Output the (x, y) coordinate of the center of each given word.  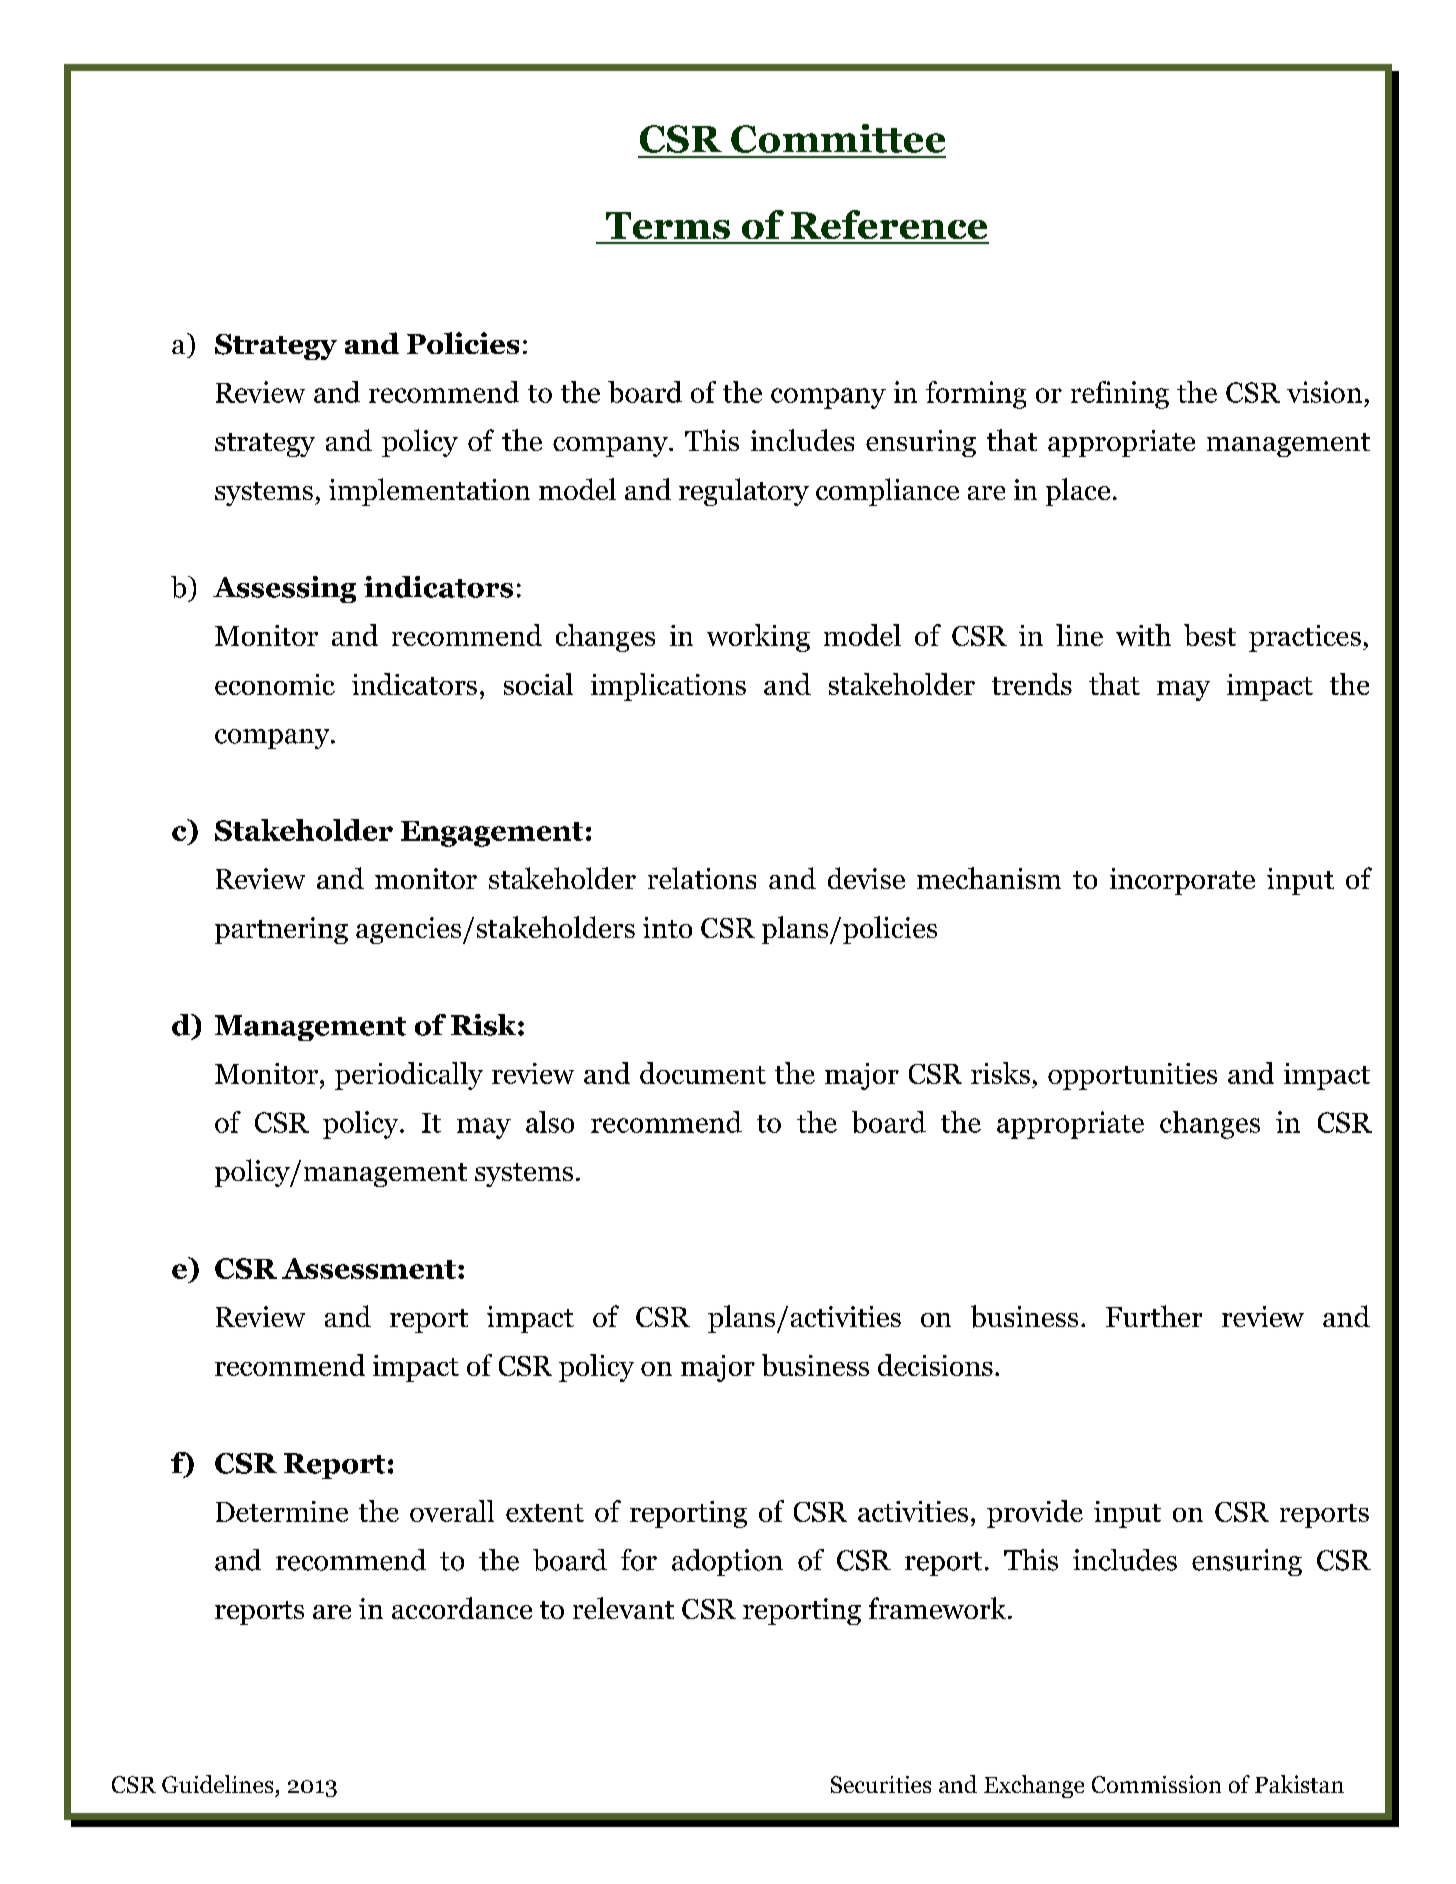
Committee (838, 138)
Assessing (284, 589)
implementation (429, 492)
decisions (935, 1365)
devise (866, 878)
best (1210, 635)
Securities (881, 1784)
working (758, 638)
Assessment (369, 1268)
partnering (281, 930)
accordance (462, 1608)
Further (1154, 1316)
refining (1120, 395)
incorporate (1182, 881)
